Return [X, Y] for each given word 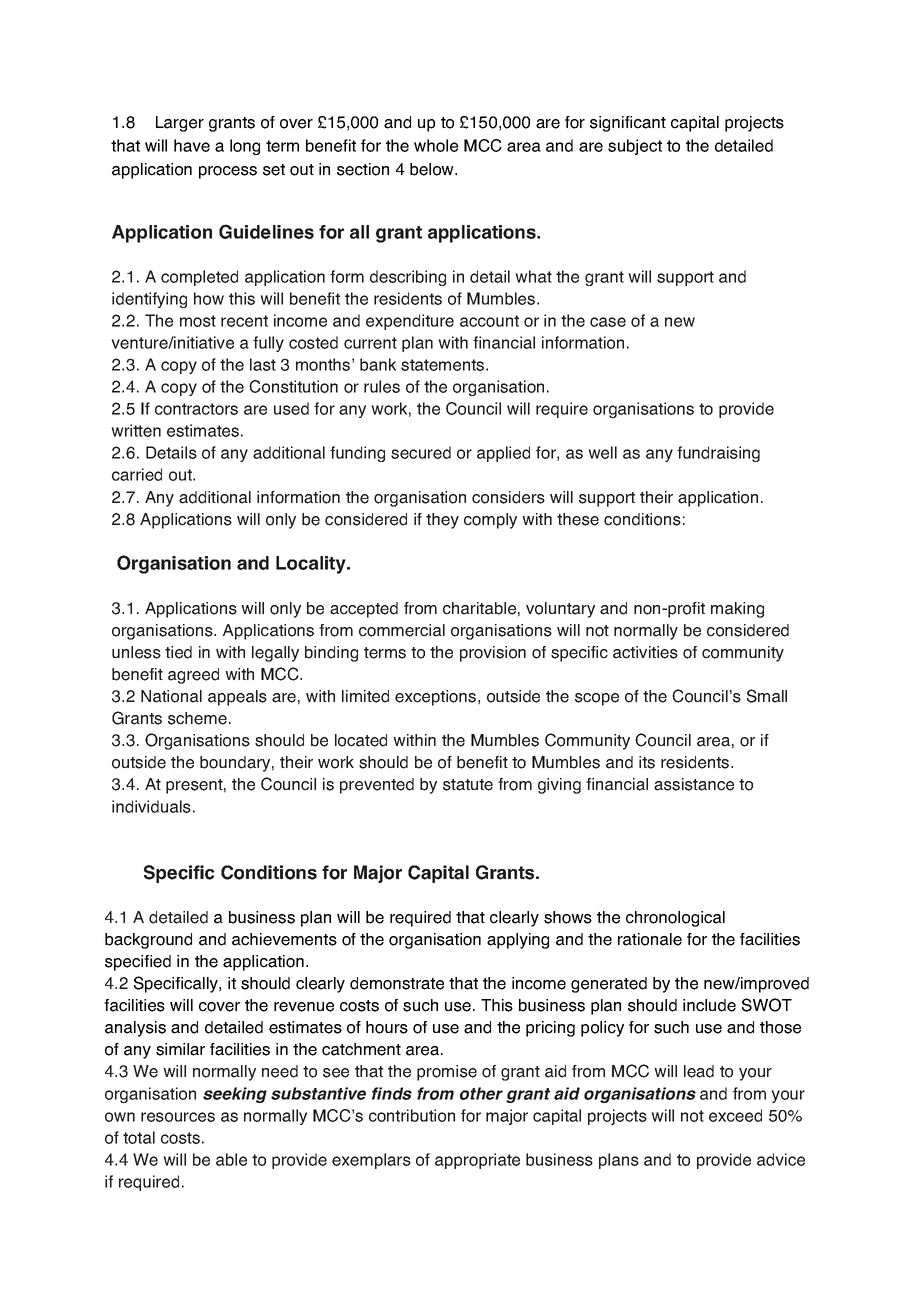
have [192, 145]
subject [635, 147]
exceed [735, 1115]
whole [436, 145]
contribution [412, 1115]
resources [178, 1117]
